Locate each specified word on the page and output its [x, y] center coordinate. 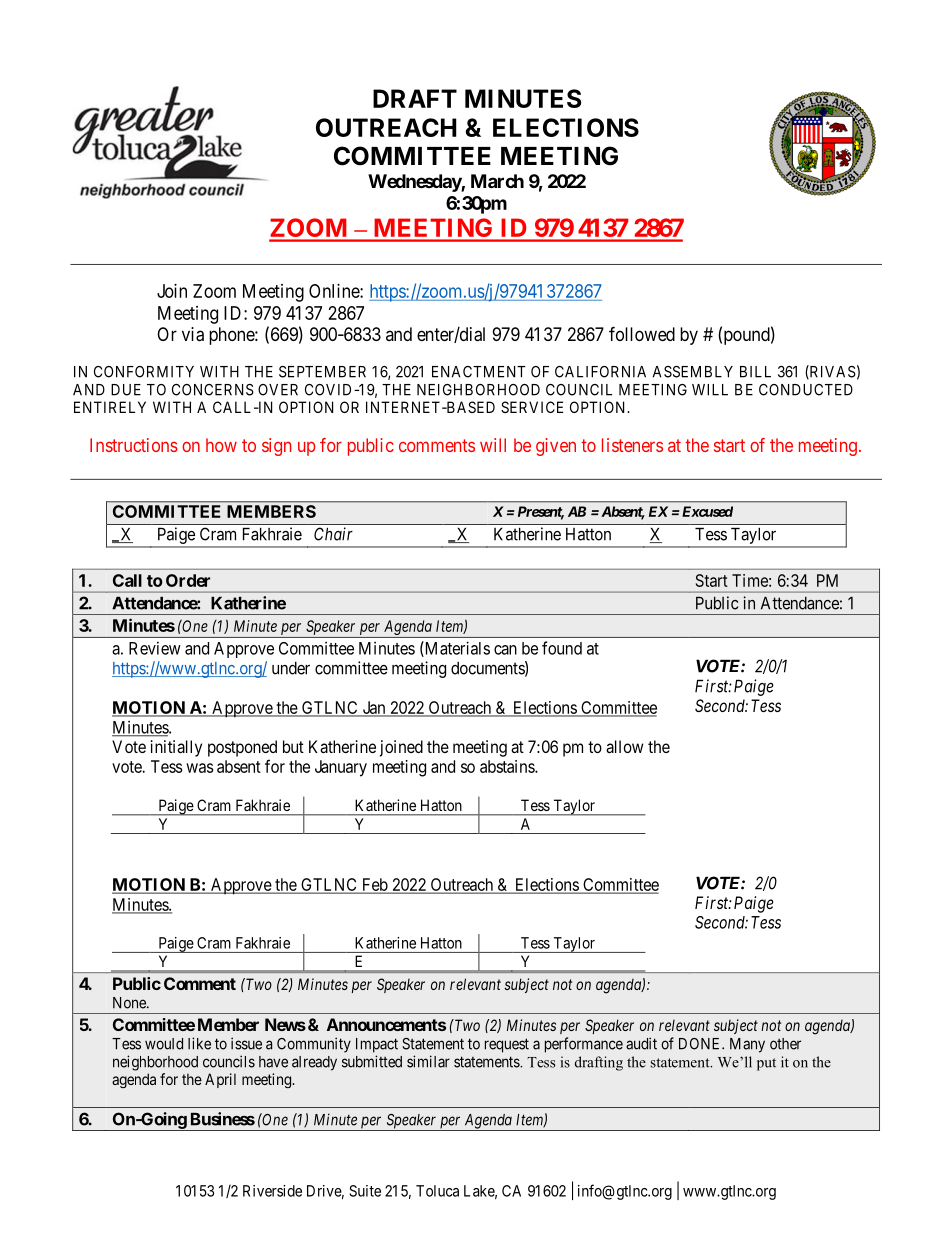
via [193, 334]
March [497, 181]
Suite [365, 1191]
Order [188, 580]
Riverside [272, 1191]
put [766, 1064]
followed [642, 333]
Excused [706, 511]
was [199, 768]
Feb [374, 885]
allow [625, 746]
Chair [333, 534]
